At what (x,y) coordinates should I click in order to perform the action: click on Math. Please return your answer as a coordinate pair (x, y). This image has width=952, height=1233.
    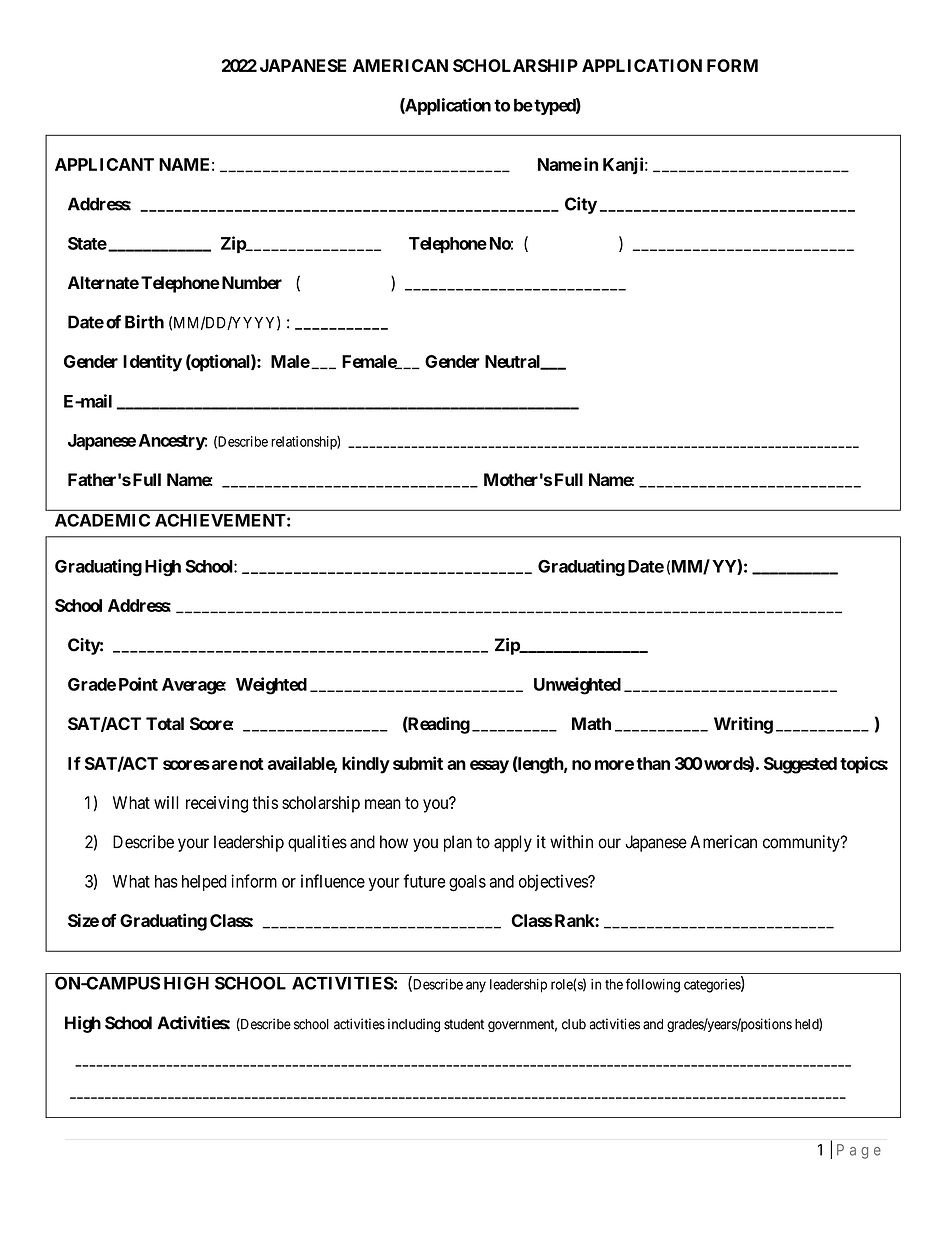
    Looking at the image, I should click on (591, 723).
